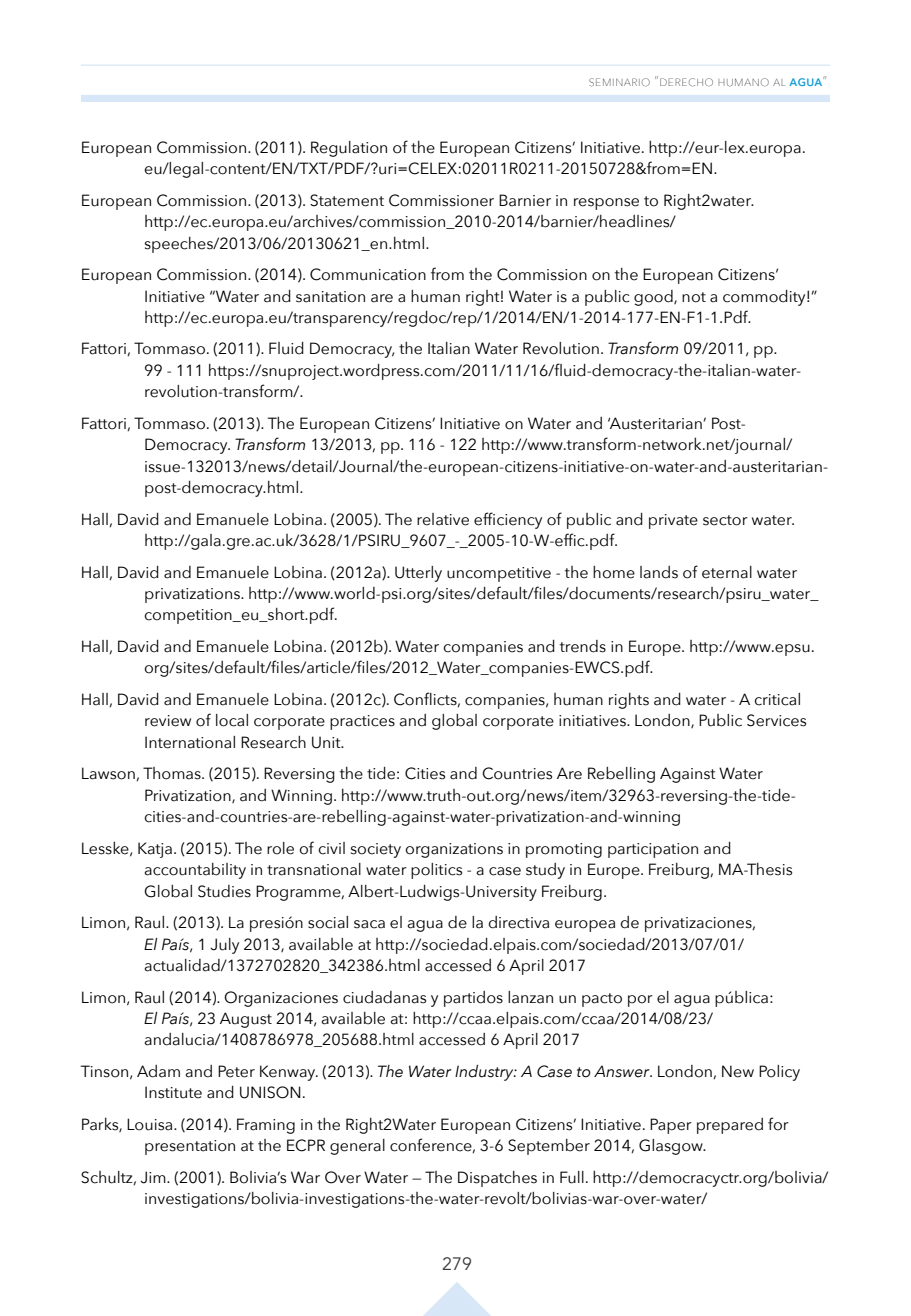 The image size is (911, 1316). Describe the element at coordinates (436, 871) in the screenshot. I see `politics` at that location.
